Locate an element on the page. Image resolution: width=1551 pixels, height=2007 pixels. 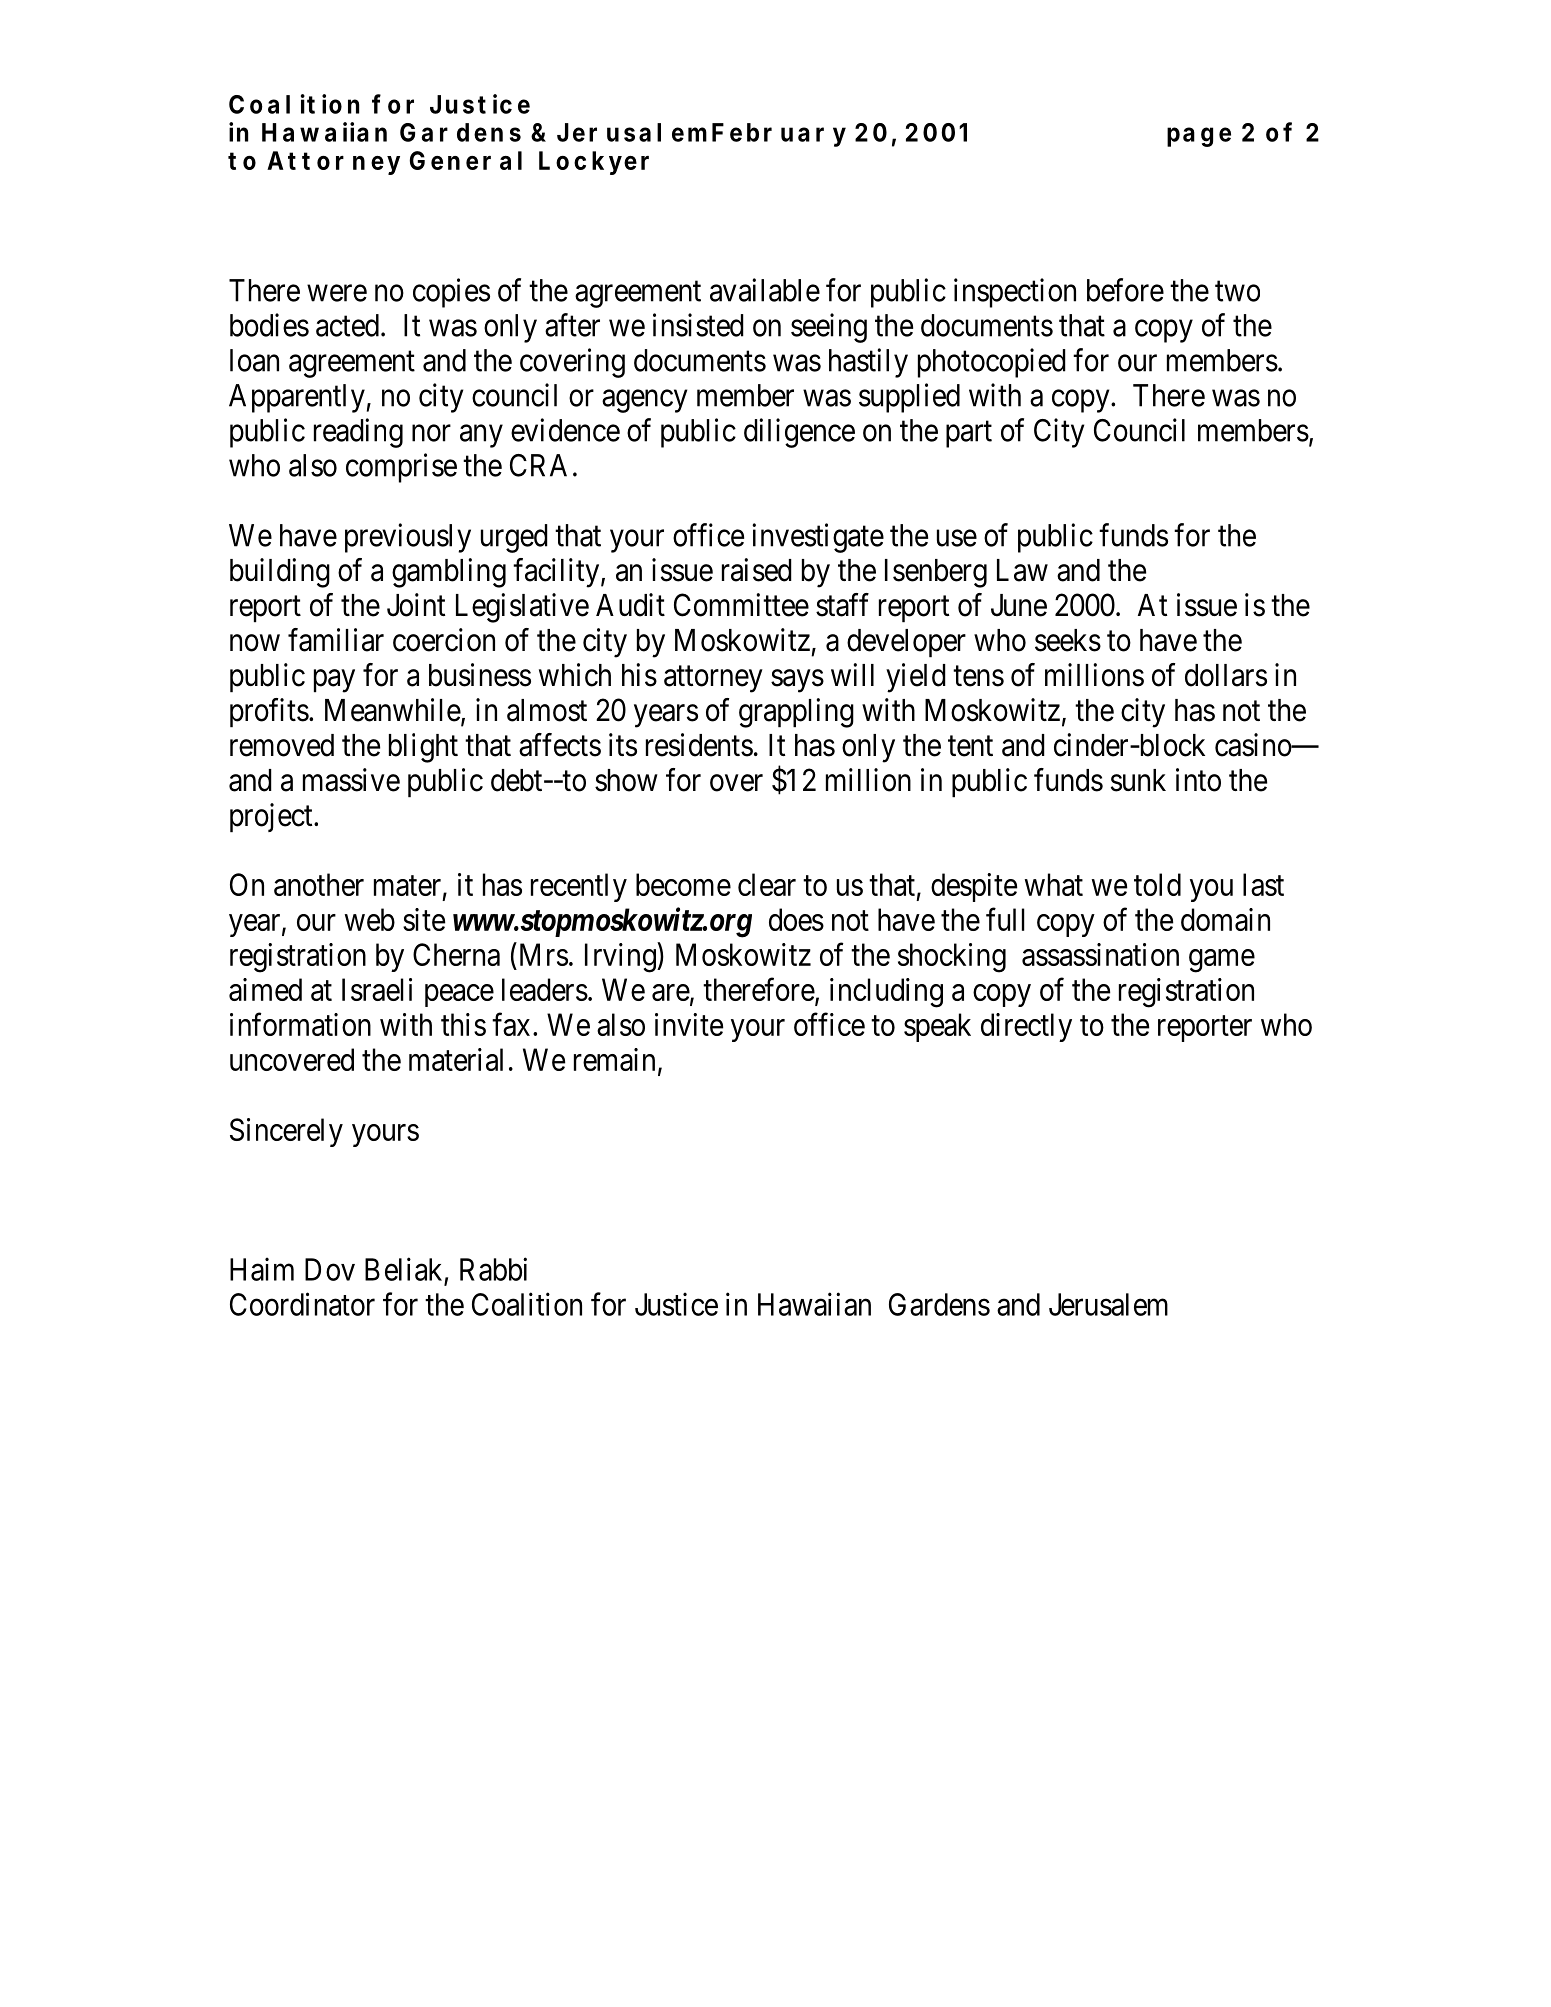
page is located at coordinates (1199, 137).
